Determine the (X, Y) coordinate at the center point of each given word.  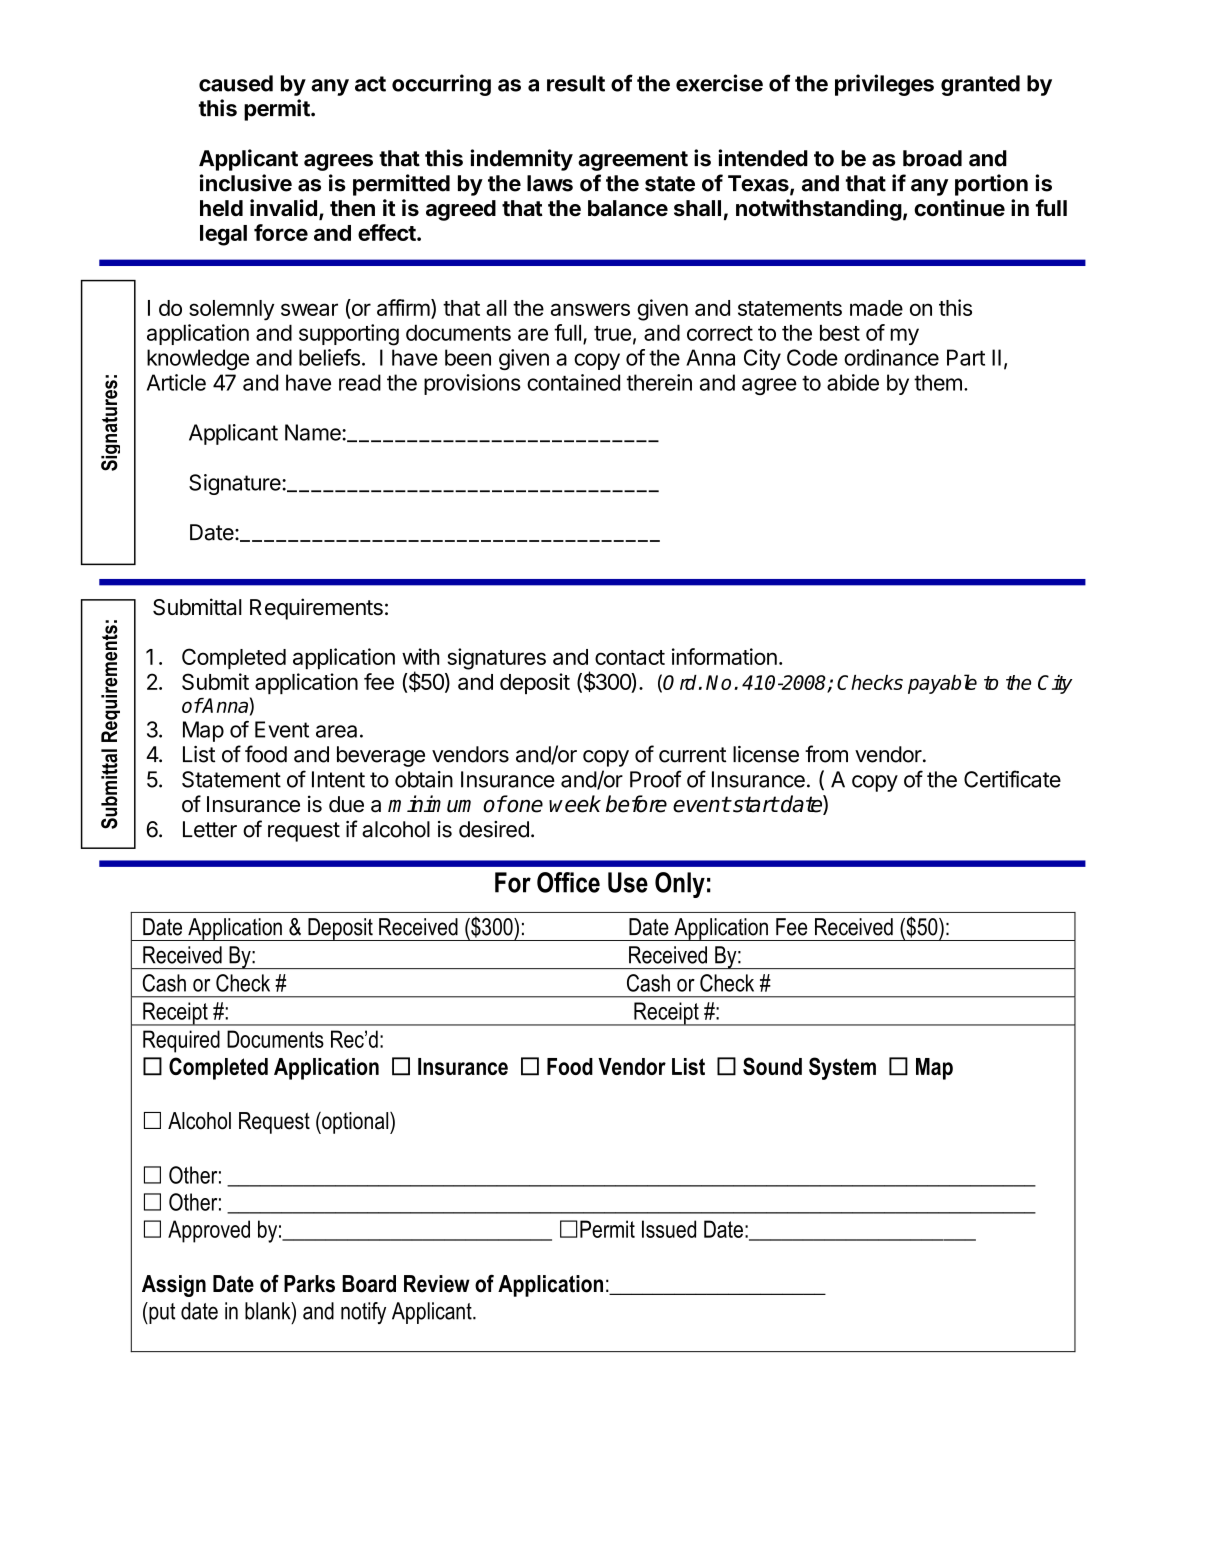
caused (236, 83)
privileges (884, 85)
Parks (309, 1284)
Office (568, 882)
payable (942, 684)
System (842, 1068)
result (576, 83)
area (336, 731)
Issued (669, 1229)
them (938, 382)
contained (573, 382)
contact (630, 657)
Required (181, 1041)
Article (176, 382)
